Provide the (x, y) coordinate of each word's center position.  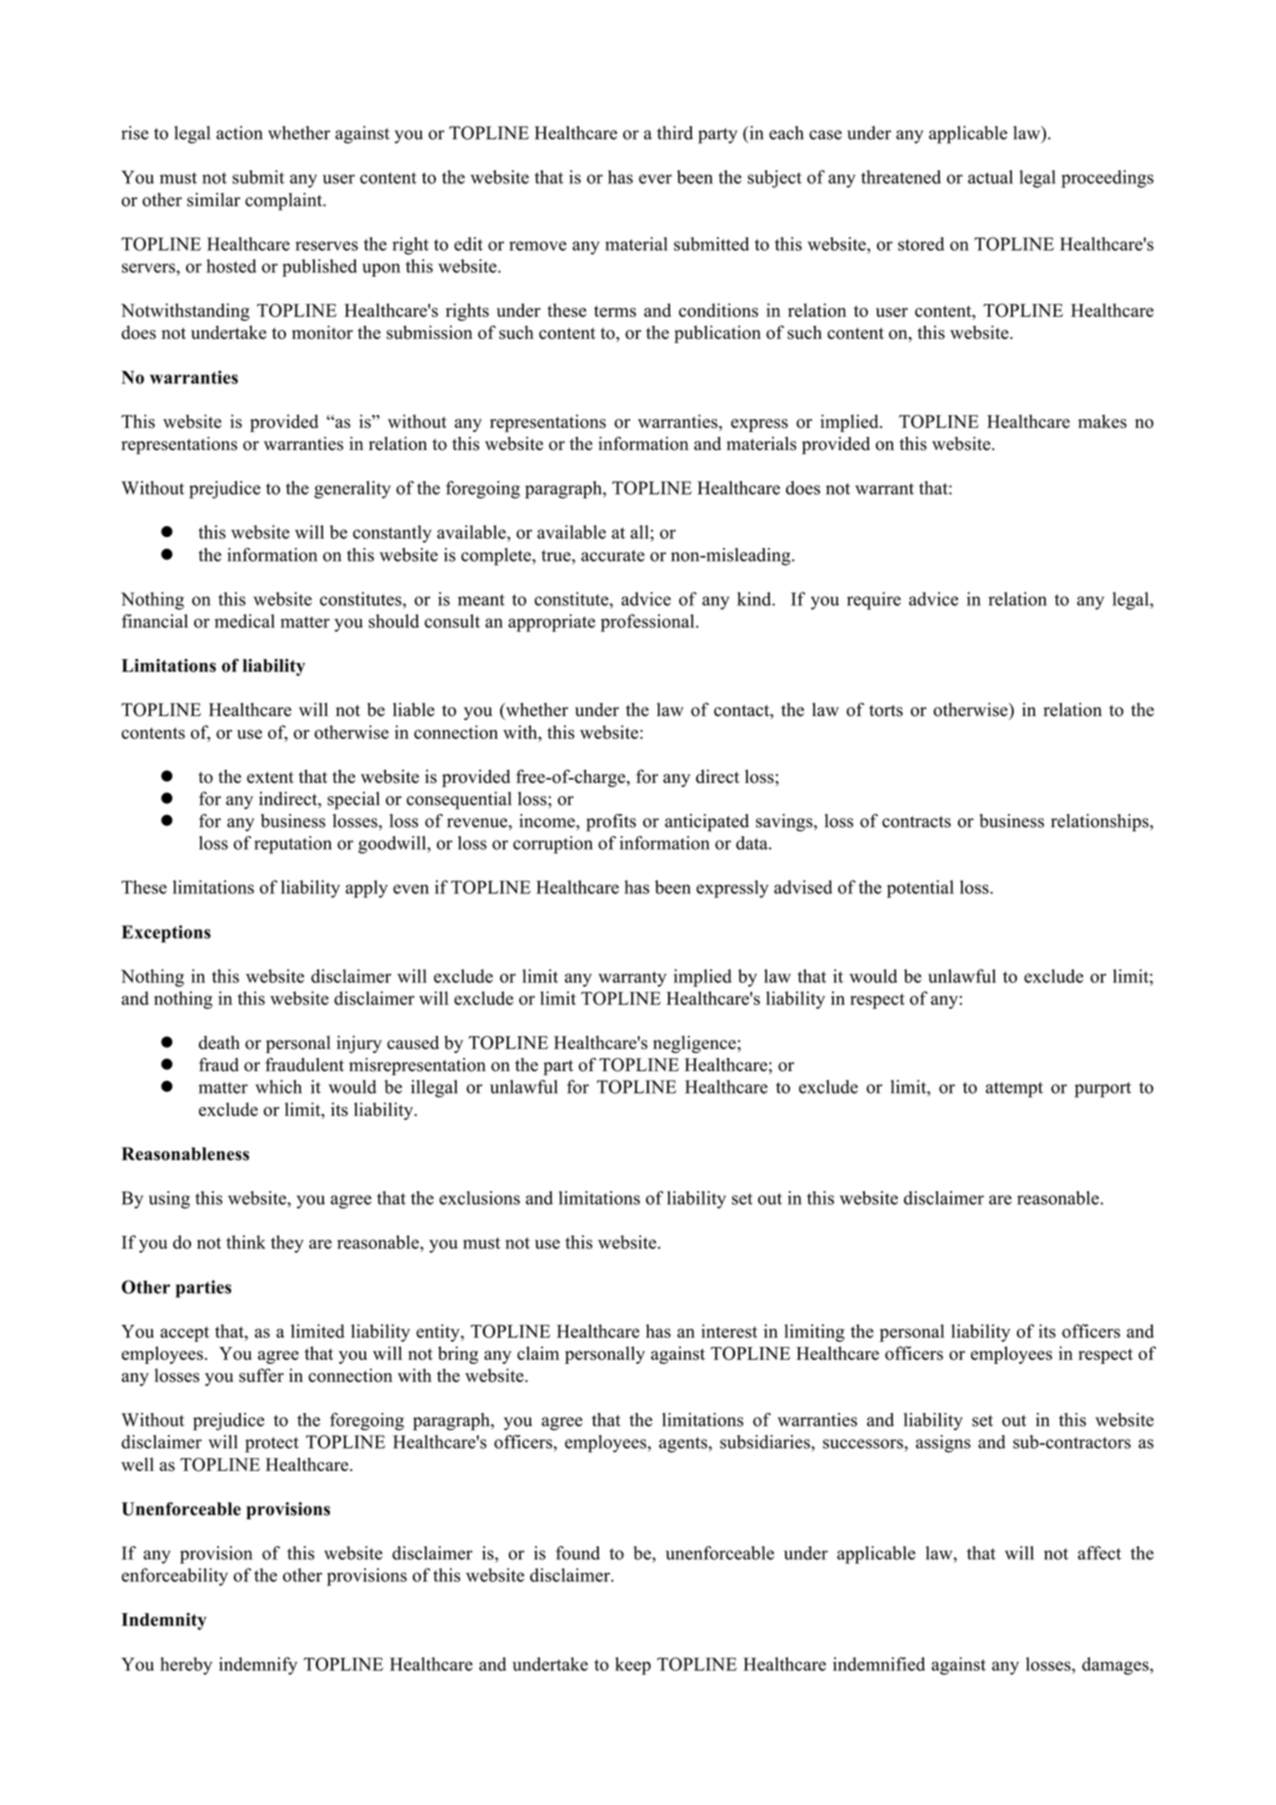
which (278, 1087)
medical (245, 621)
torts (886, 711)
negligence (695, 1044)
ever (655, 179)
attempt (1014, 1090)
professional (649, 623)
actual (990, 177)
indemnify (258, 1666)
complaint (285, 202)
